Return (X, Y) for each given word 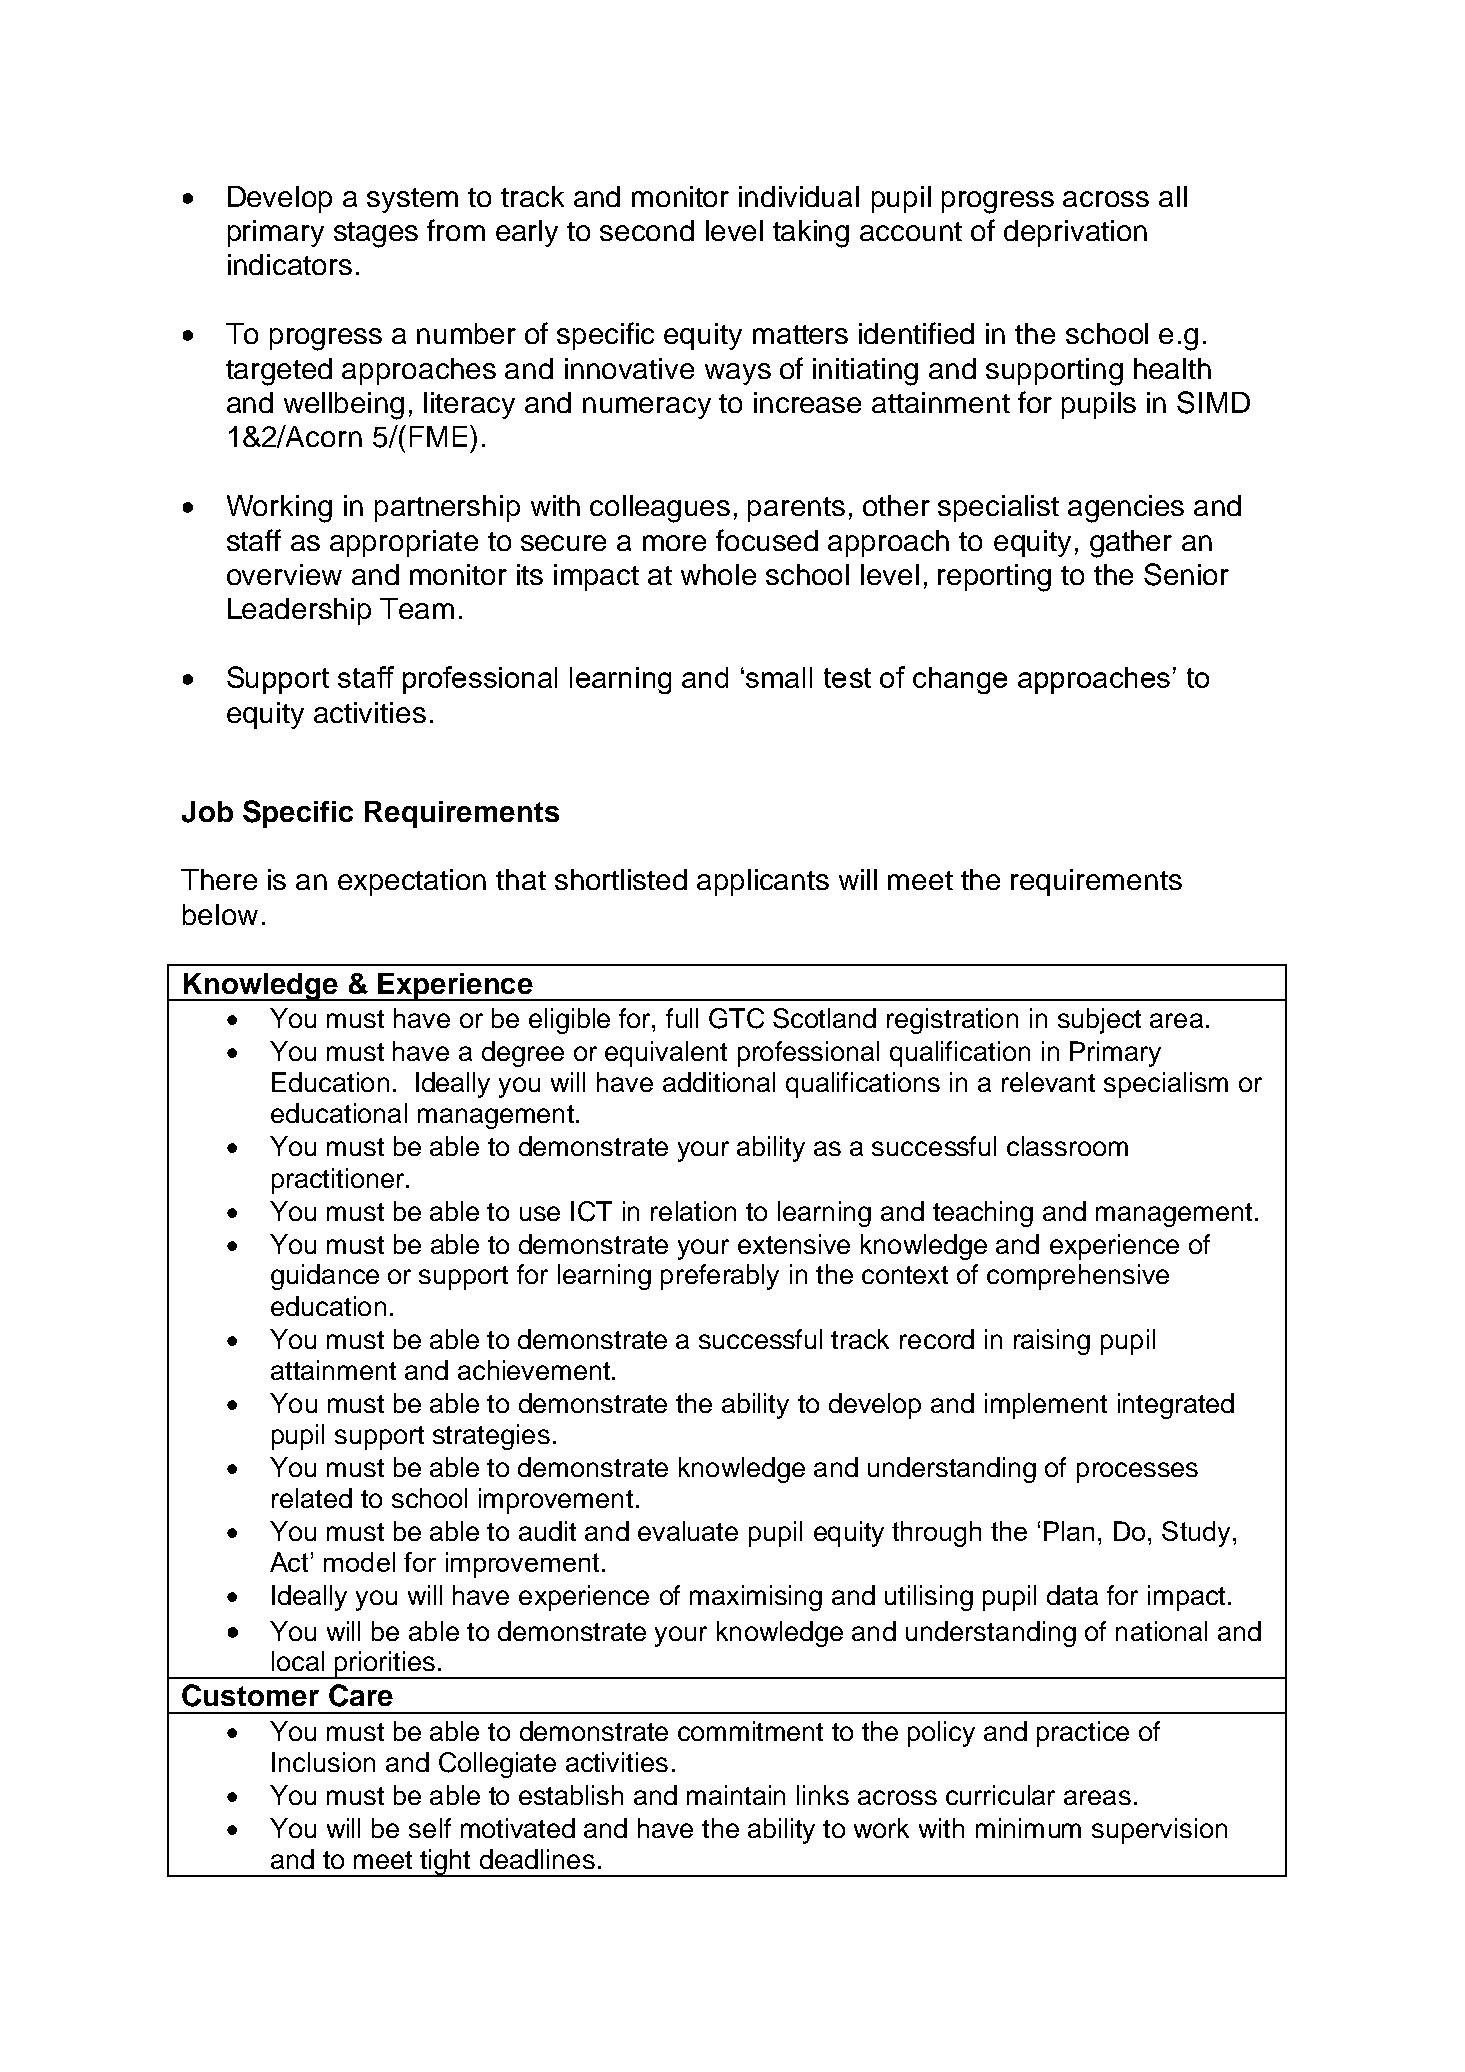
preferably (720, 1277)
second (647, 230)
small (779, 677)
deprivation (1075, 233)
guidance (325, 1277)
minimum (1028, 1828)
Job (207, 812)
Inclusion (323, 1762)
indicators (290, 264)
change (960, 680)
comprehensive (1078, 1277)
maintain (736, 1795)
